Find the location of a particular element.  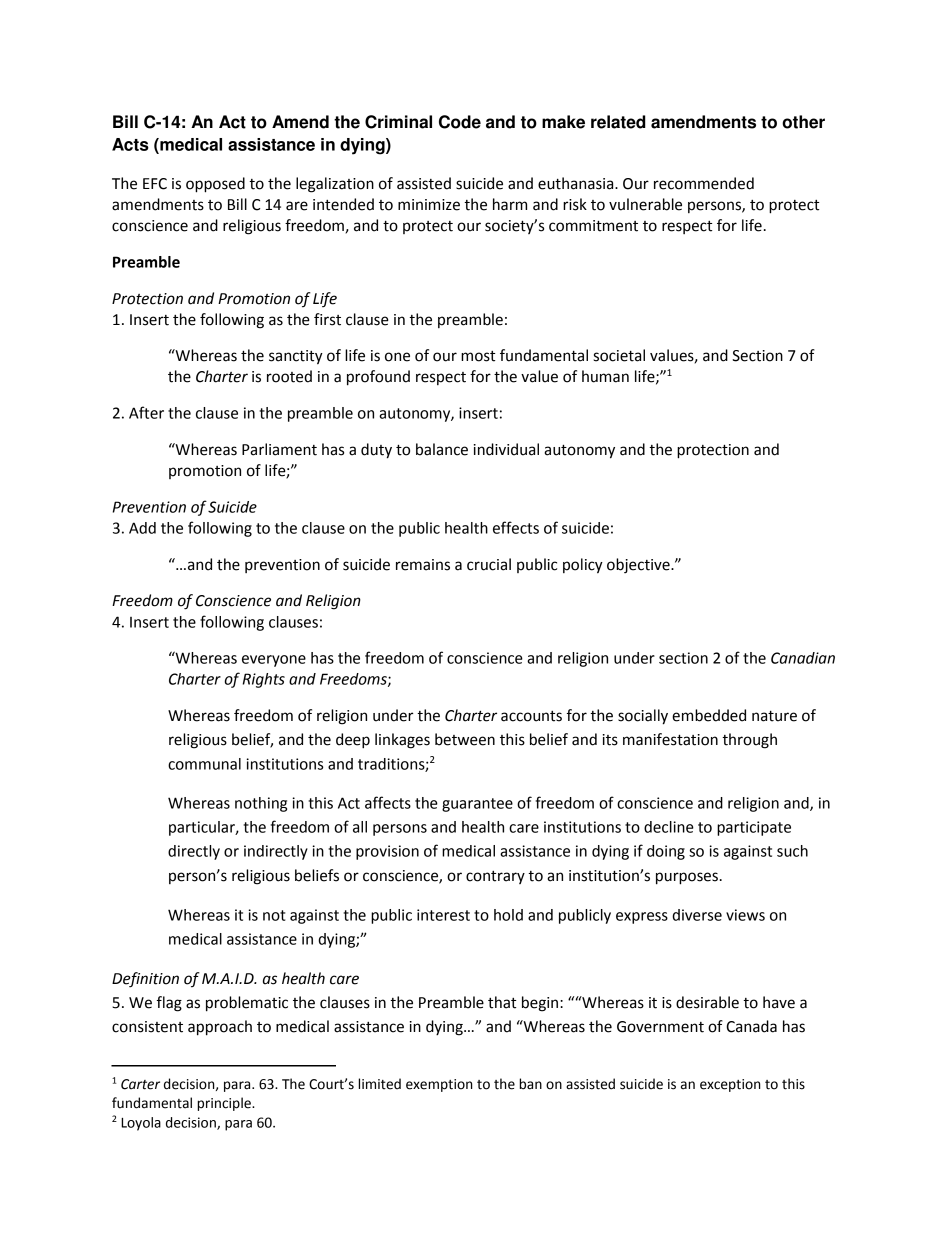

Parliament is located at coordinates (279, 449).
